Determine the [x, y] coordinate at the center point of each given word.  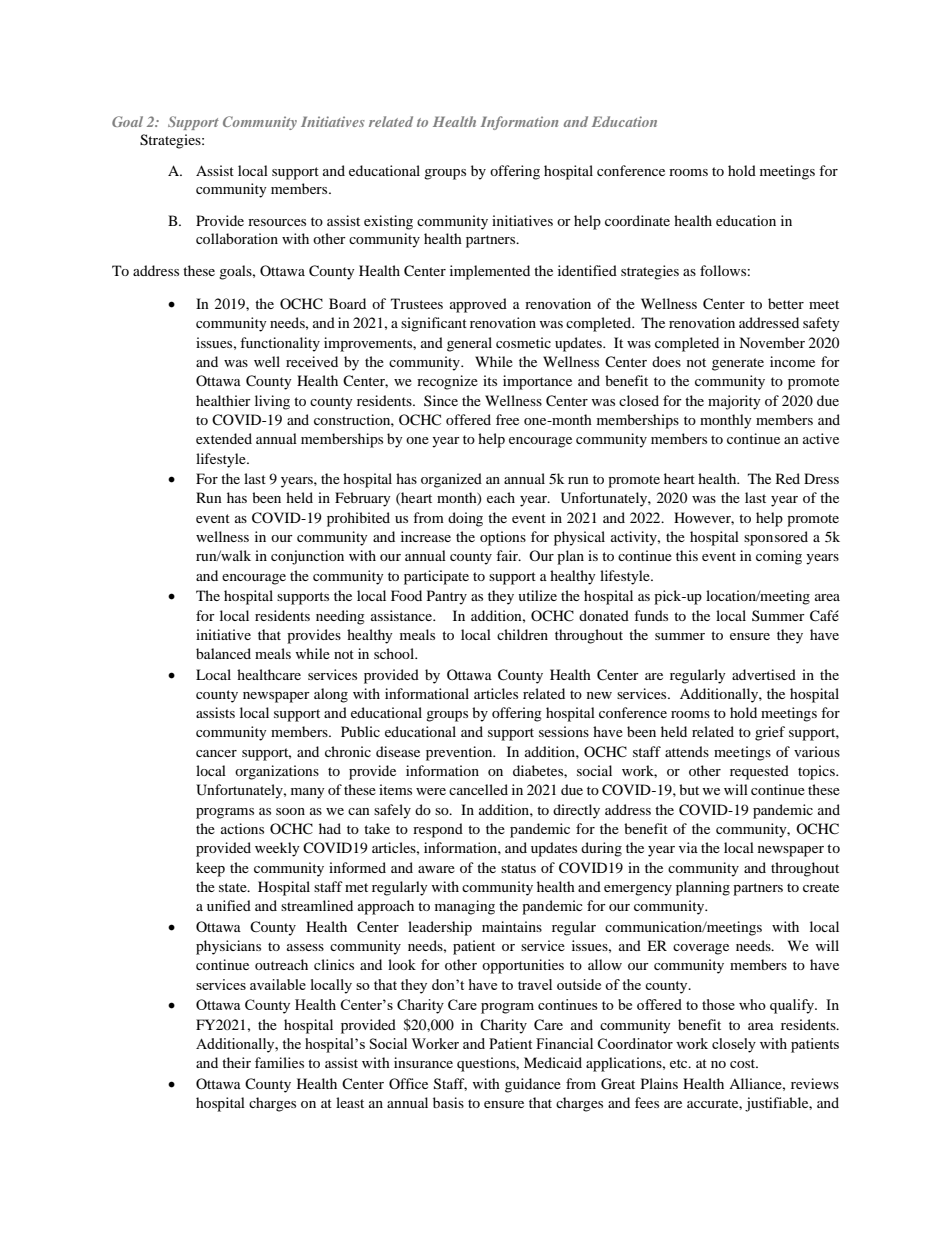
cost [744, 1063]
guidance [533, 1085]
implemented [490, 272]
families [279, 1062]
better [786, 303]
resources [277, 222]
